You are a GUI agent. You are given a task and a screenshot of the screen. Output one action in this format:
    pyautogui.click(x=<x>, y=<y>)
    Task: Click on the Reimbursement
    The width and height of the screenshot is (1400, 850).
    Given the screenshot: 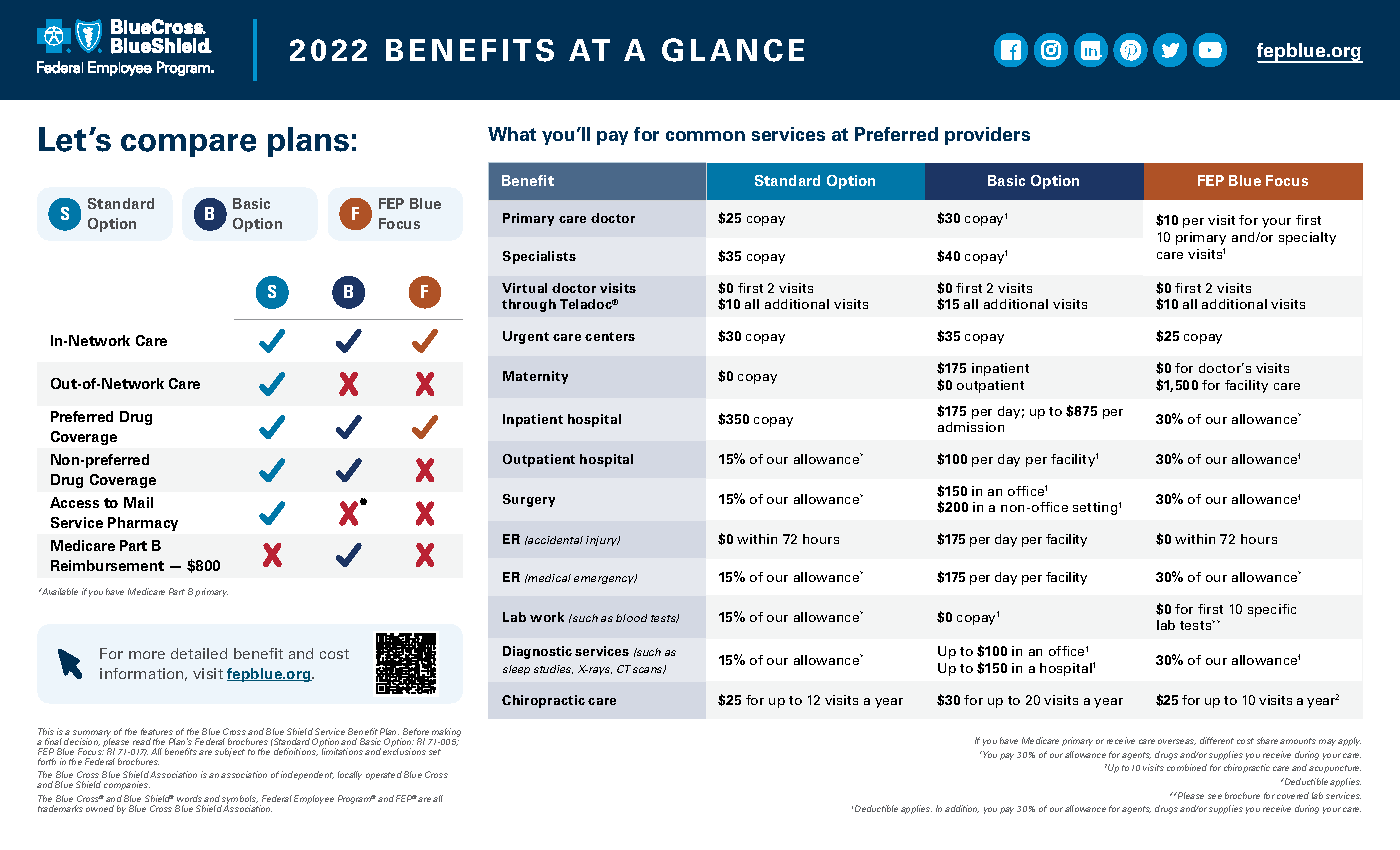 What is the action you would take?
    pyautogui.click(x=107, y=565)
